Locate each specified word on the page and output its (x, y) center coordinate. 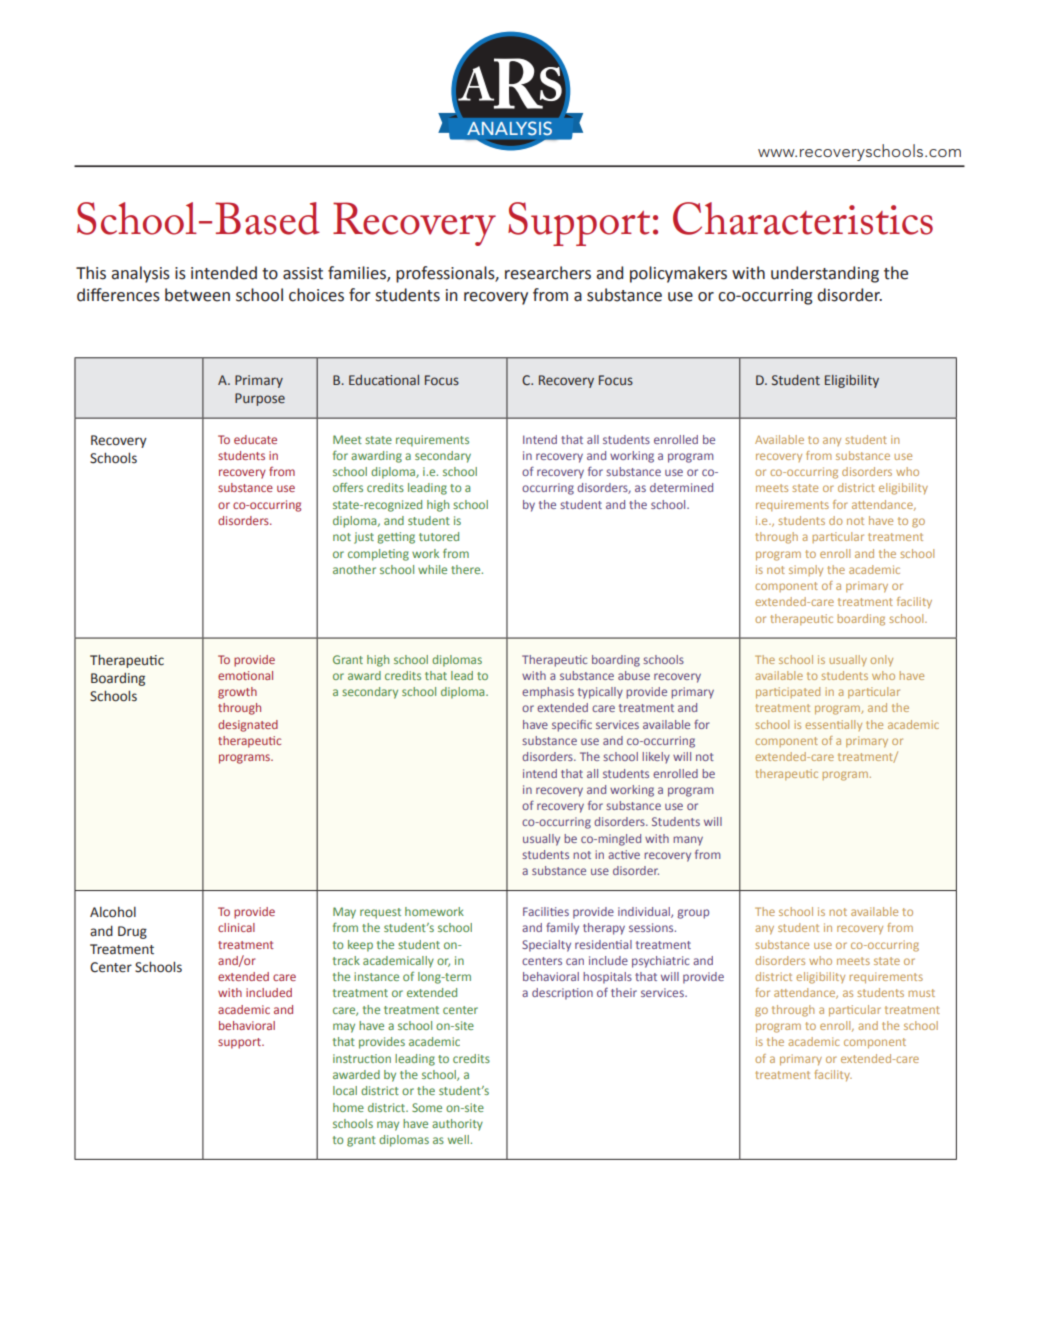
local (345, 1090)
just (364, 538)
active (624, 854)
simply (806, 570)
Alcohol (113, 912)
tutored (439, 536)
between (197, 295)
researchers (548, 273)
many (688, 841)
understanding (825, 274)
